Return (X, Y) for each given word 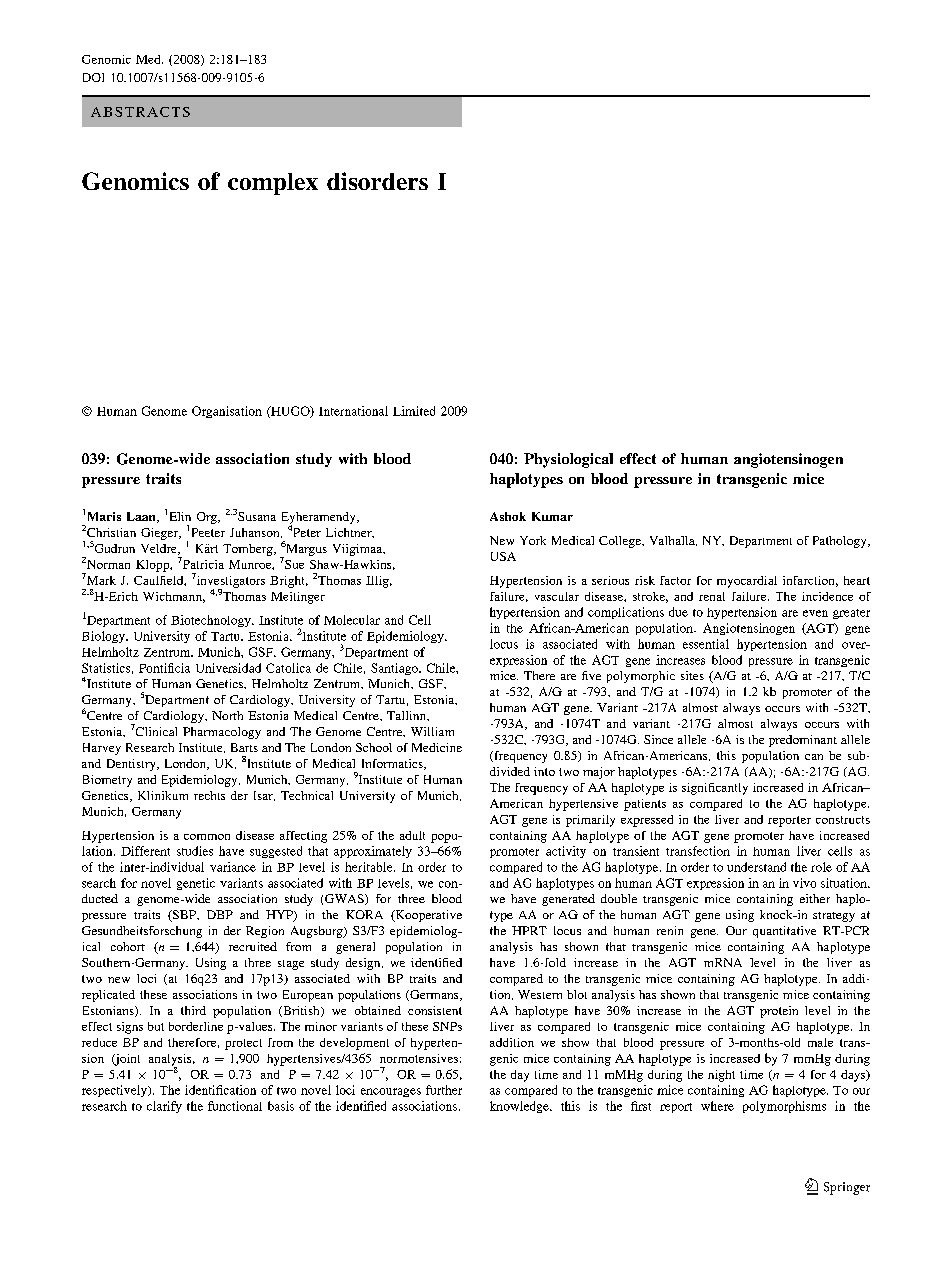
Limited (414, 411)
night (721, 1076)
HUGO (290, 412)
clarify (164, 1107)
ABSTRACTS (140, 112)
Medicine (437, 747)
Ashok (508, 516)
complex (273, 184)
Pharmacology (222, 733)
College (621, 542)
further (444, 1090)
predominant (803, 741)
